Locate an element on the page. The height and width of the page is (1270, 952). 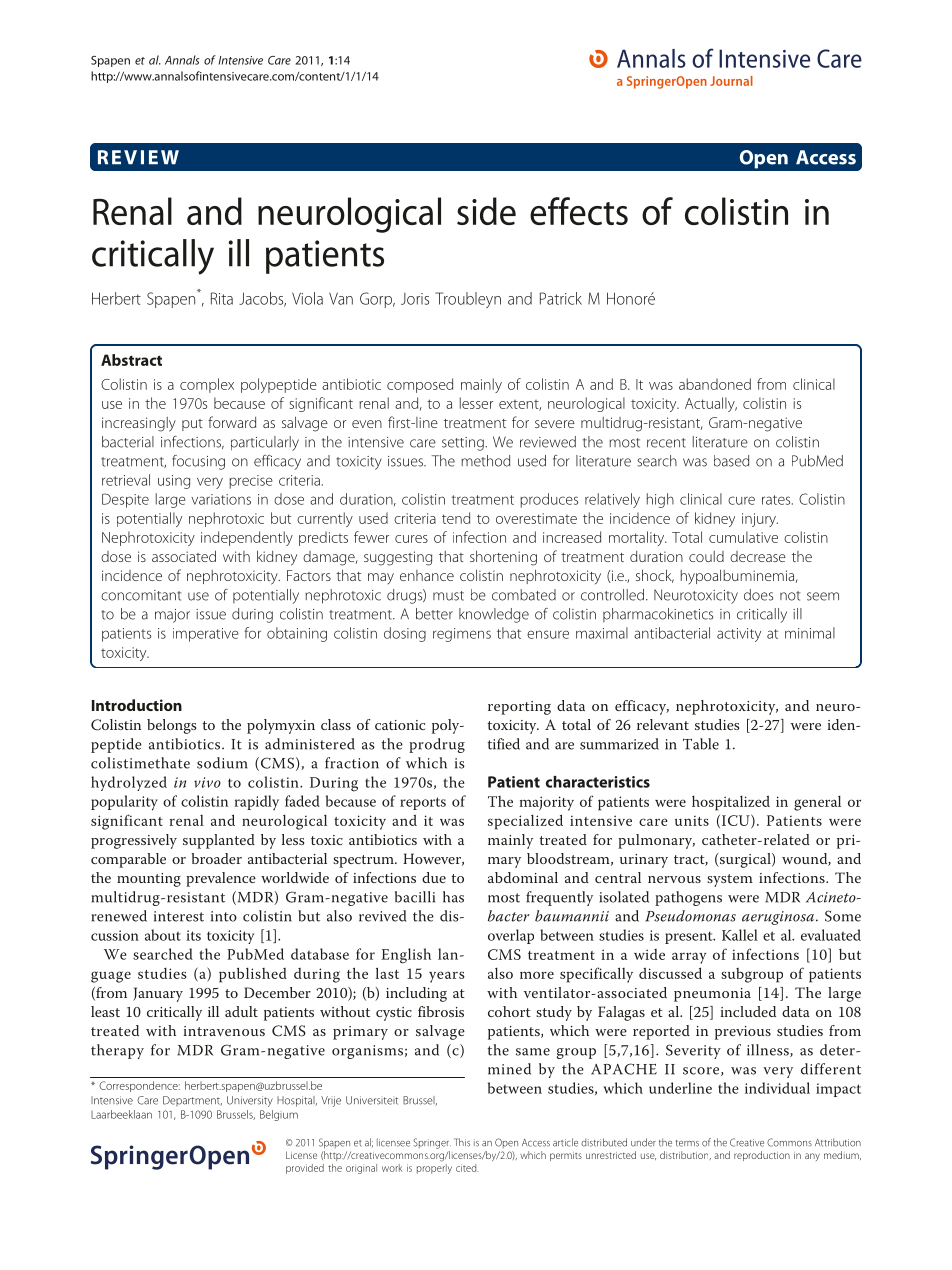
cumulative is located at coordinates (743, 537).
